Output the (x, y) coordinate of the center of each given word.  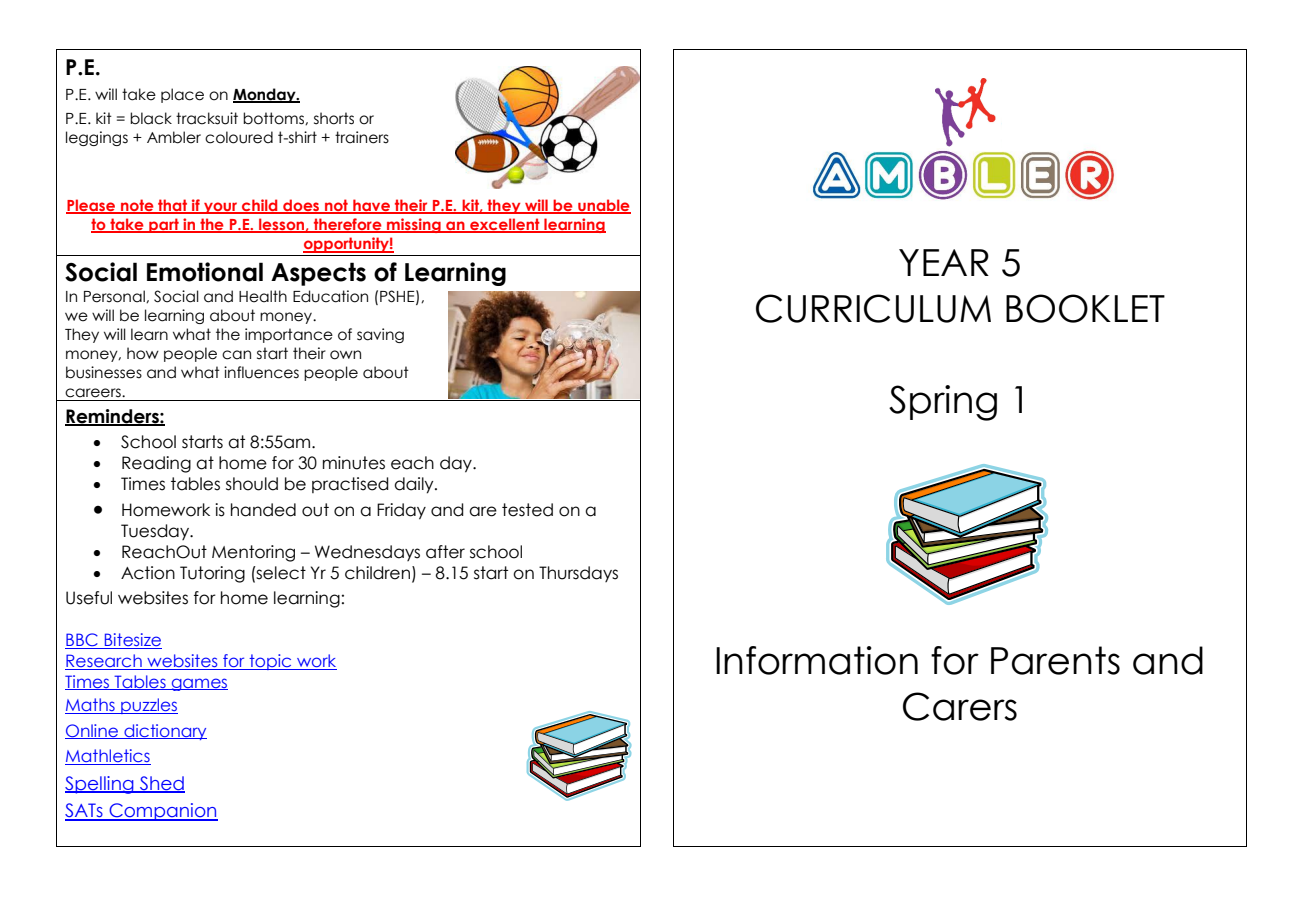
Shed (161, 784)
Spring (943, 403)
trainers (362, 137)
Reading (156, 464)
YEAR (944, 262)
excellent (505, 225)
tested (527, 510)
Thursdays (578, 574)
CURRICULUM (873, 308)
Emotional (205, 272)
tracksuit (207, 118)
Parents (1055, 660)
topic (270, 662)
